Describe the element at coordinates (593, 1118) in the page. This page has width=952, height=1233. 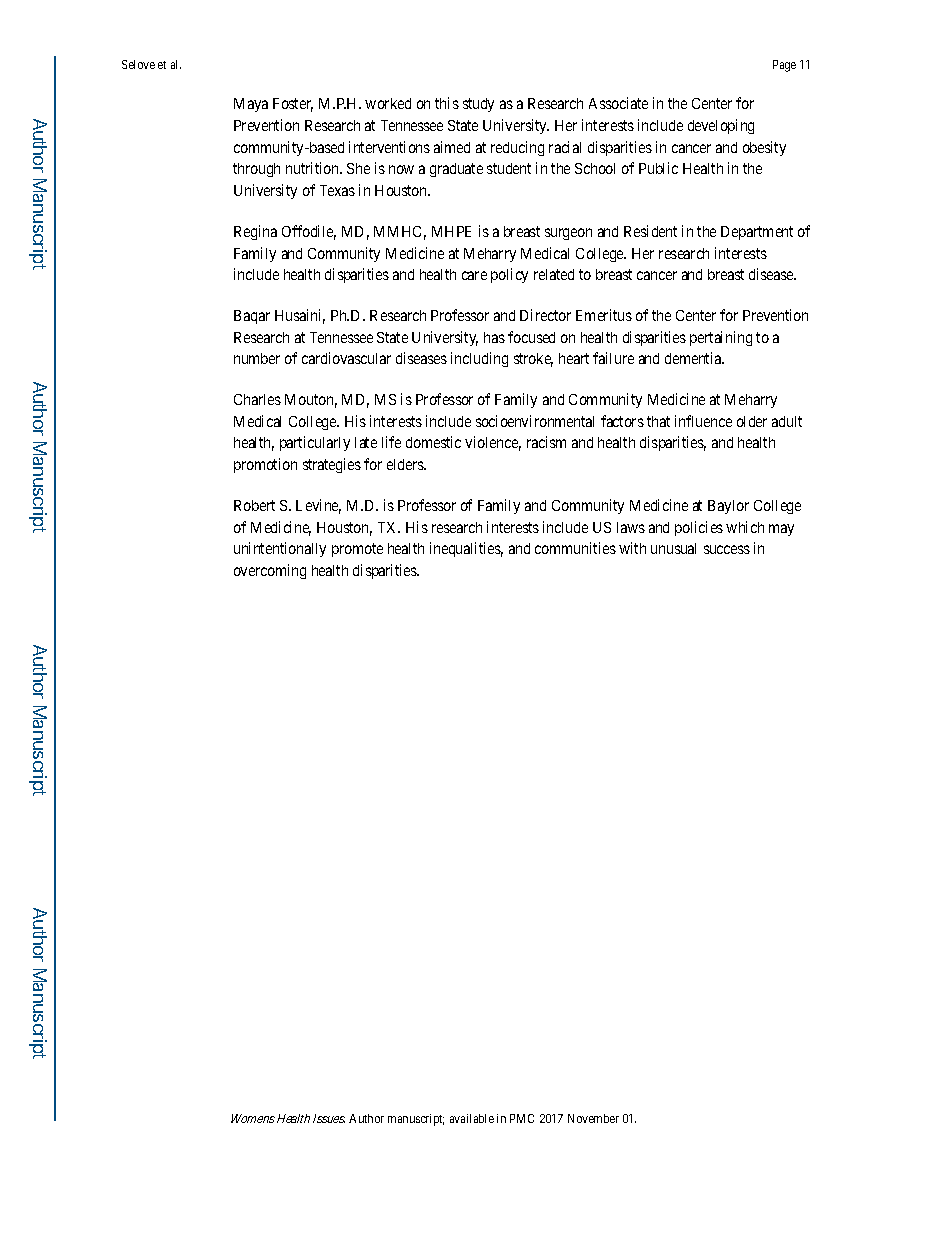
I see `November` at that location.
